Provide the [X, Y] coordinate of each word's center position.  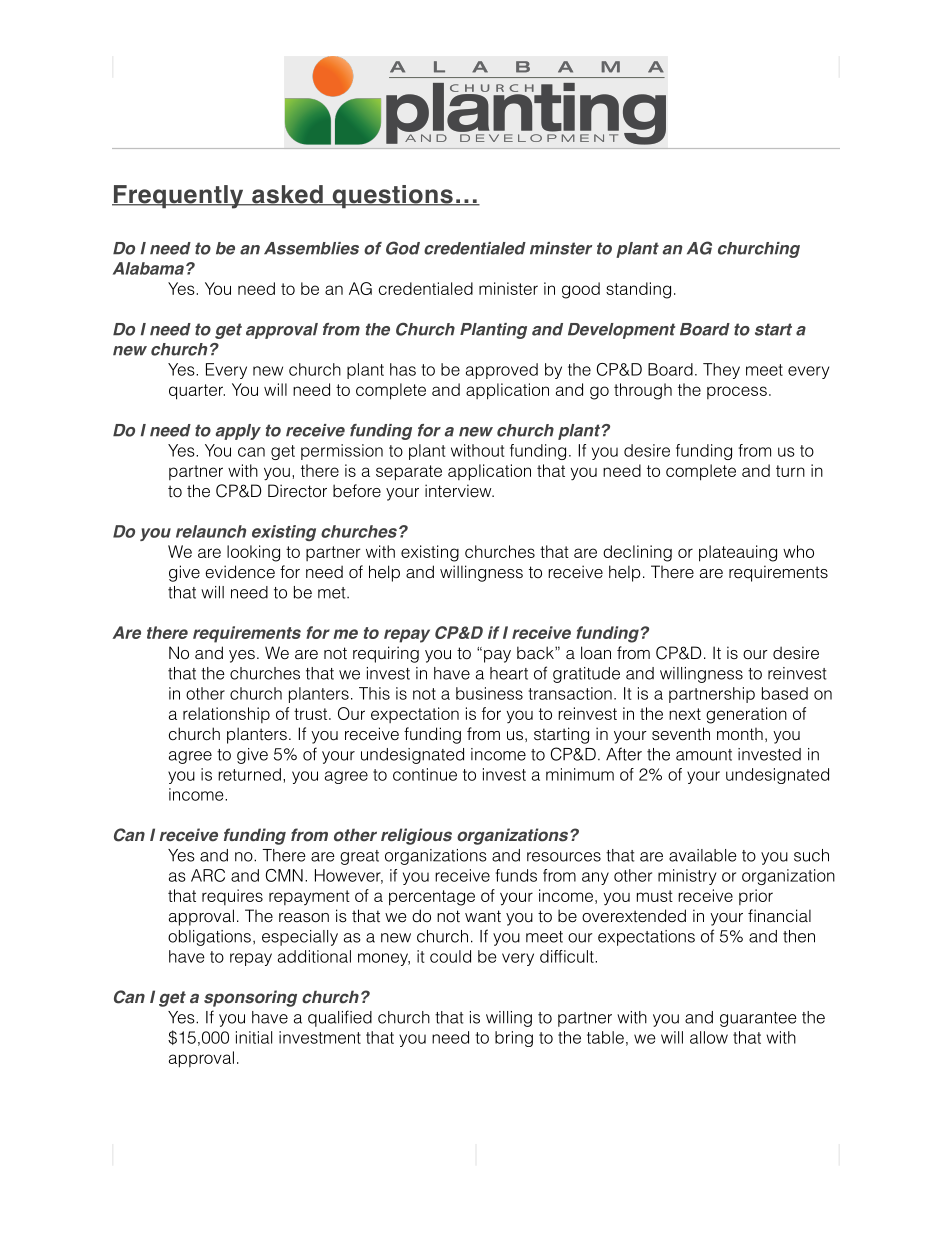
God [403, 248]
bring [514, 1039]
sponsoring [250, 998]
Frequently [179, 197]
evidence [240, 572]
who [798, 551]
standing [638, 290]
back [536, 653]
